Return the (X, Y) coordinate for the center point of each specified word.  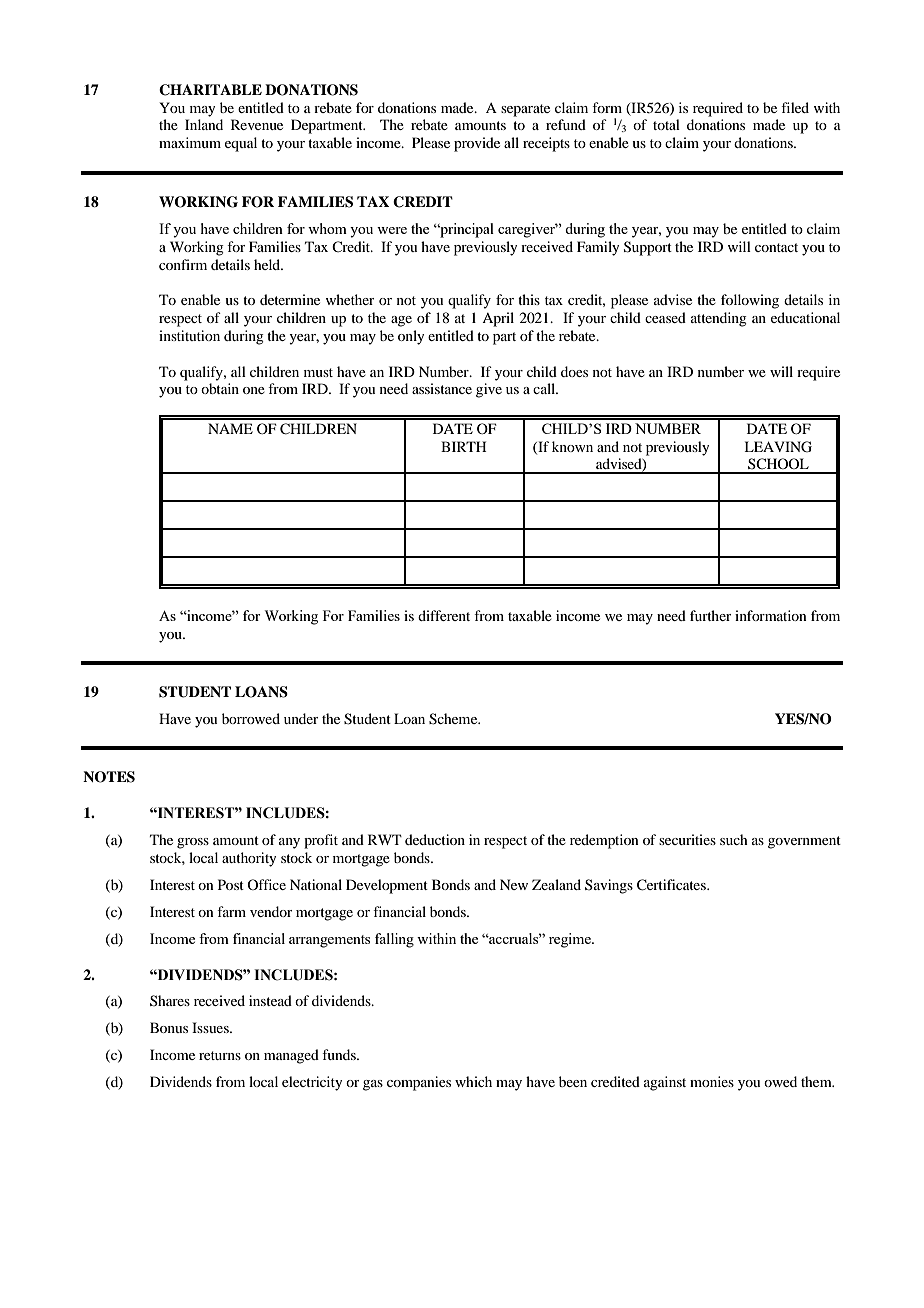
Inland (204, 124)
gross (193, 843)
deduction (435, 839)
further (711, 615)
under (301, 718)
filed (795, 107)
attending (719, 319)
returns (220, 1055)
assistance (442, 388)
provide (477, 144)
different (444, 615)
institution (189, 335)
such (734, 839)
